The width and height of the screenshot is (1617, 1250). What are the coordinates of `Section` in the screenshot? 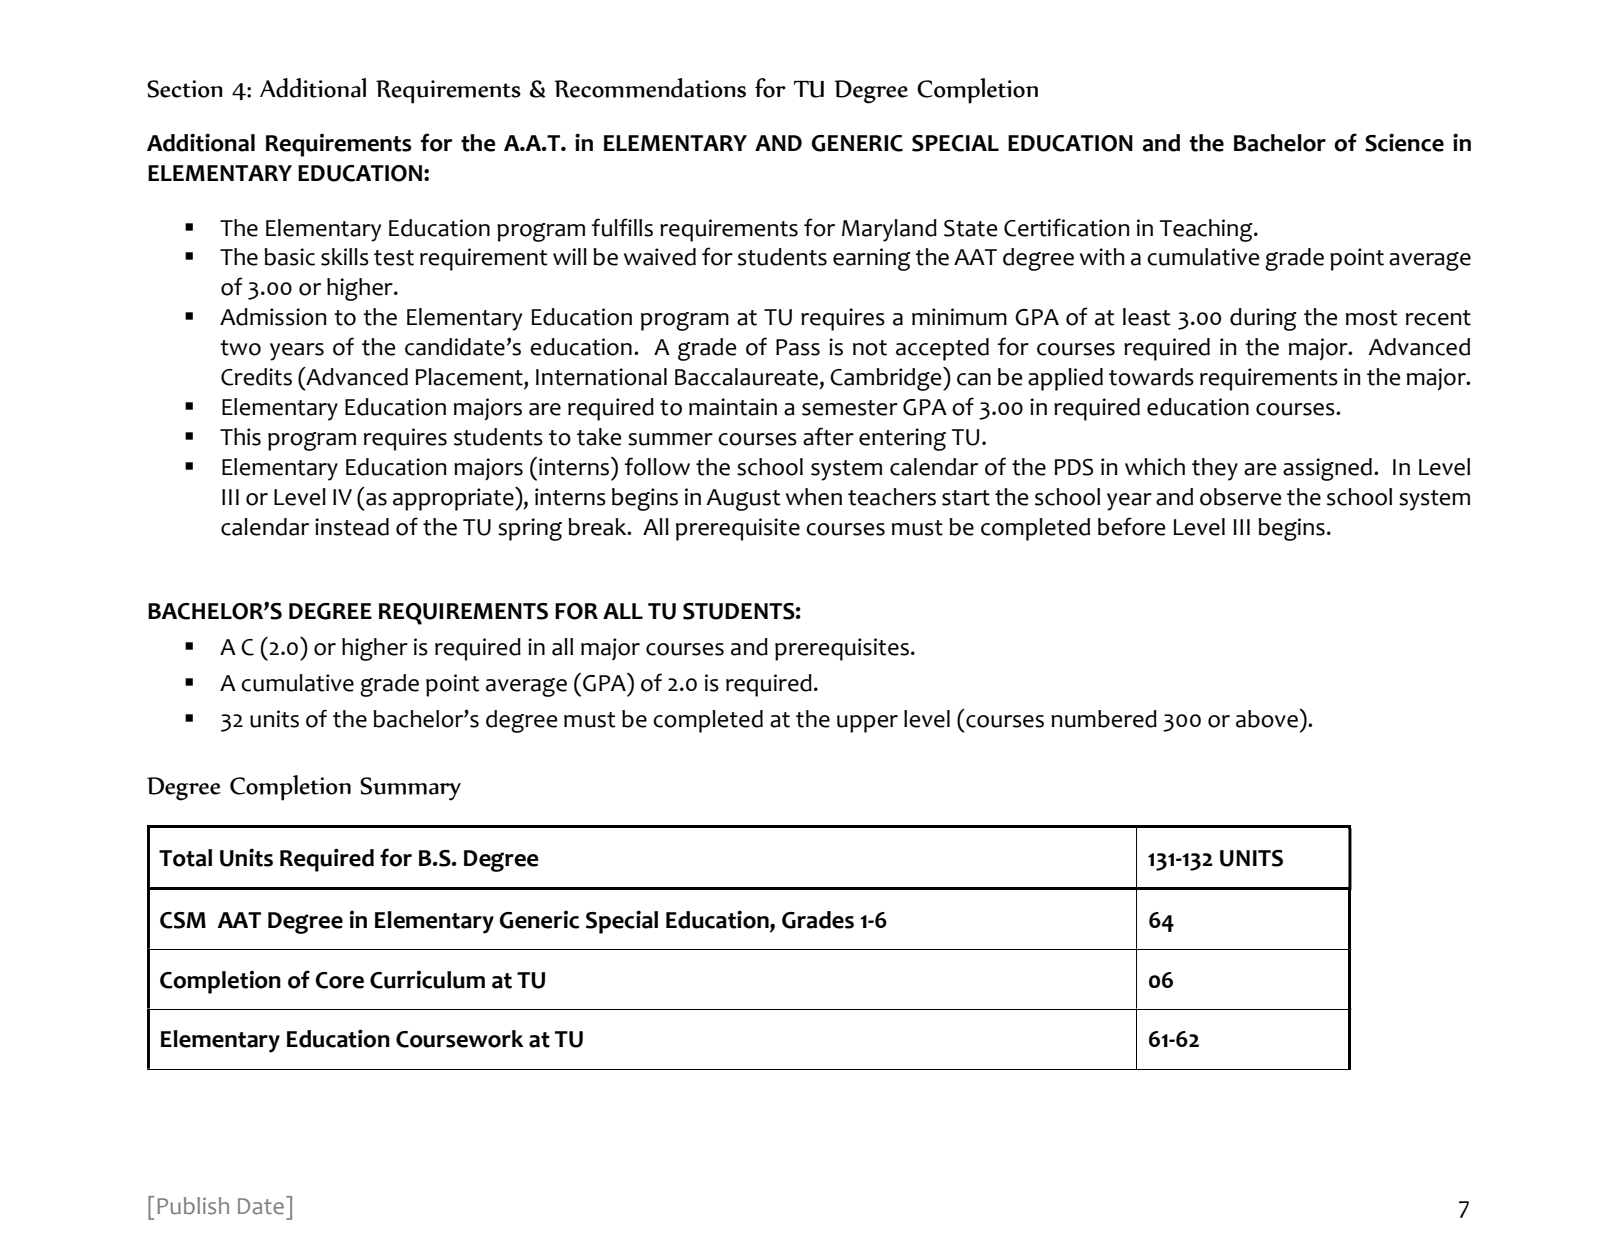 It's located at (185, 89).
